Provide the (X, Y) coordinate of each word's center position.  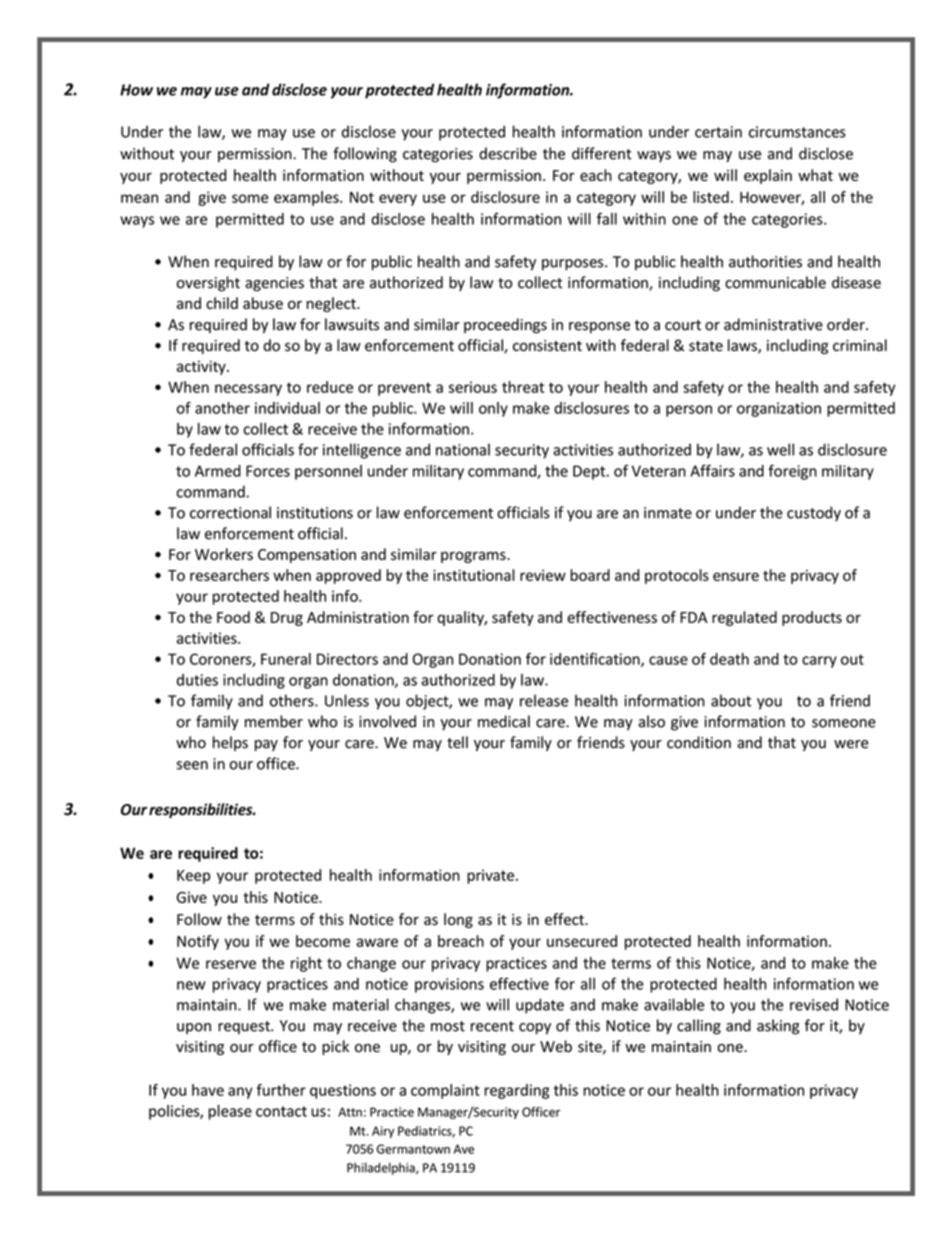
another (222, 408)
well (780, 449)
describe (508, 153)
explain (768, 176)
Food (233, 617)
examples (307, 198)
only (493, 409)
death (729, 659)
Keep (193, 877)
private (490, 876)
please (230, 1112)
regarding (516, 1091)
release (544, 700)
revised (814, 1004)
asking (778, 1027)
